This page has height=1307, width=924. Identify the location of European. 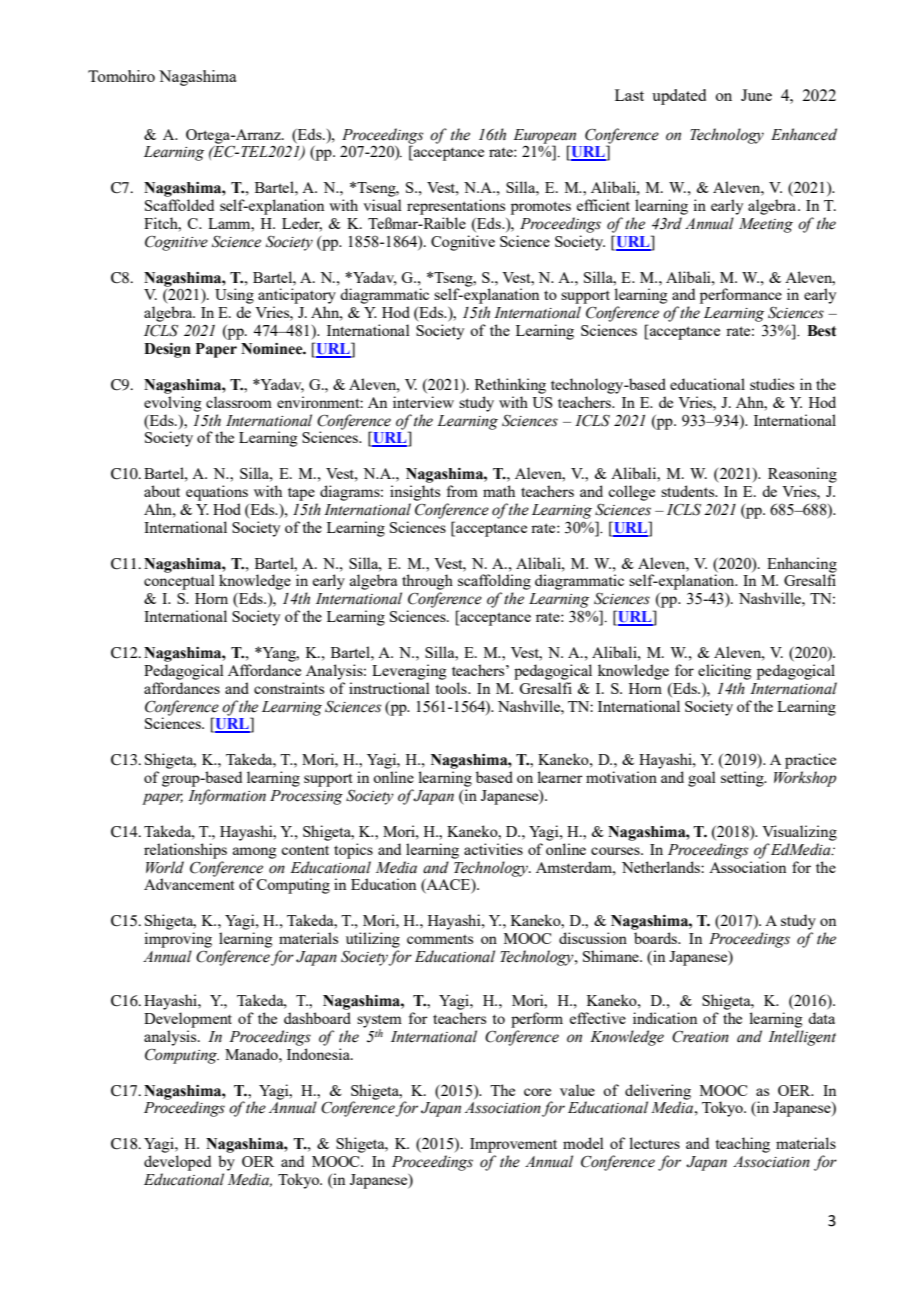
(544, 136).
